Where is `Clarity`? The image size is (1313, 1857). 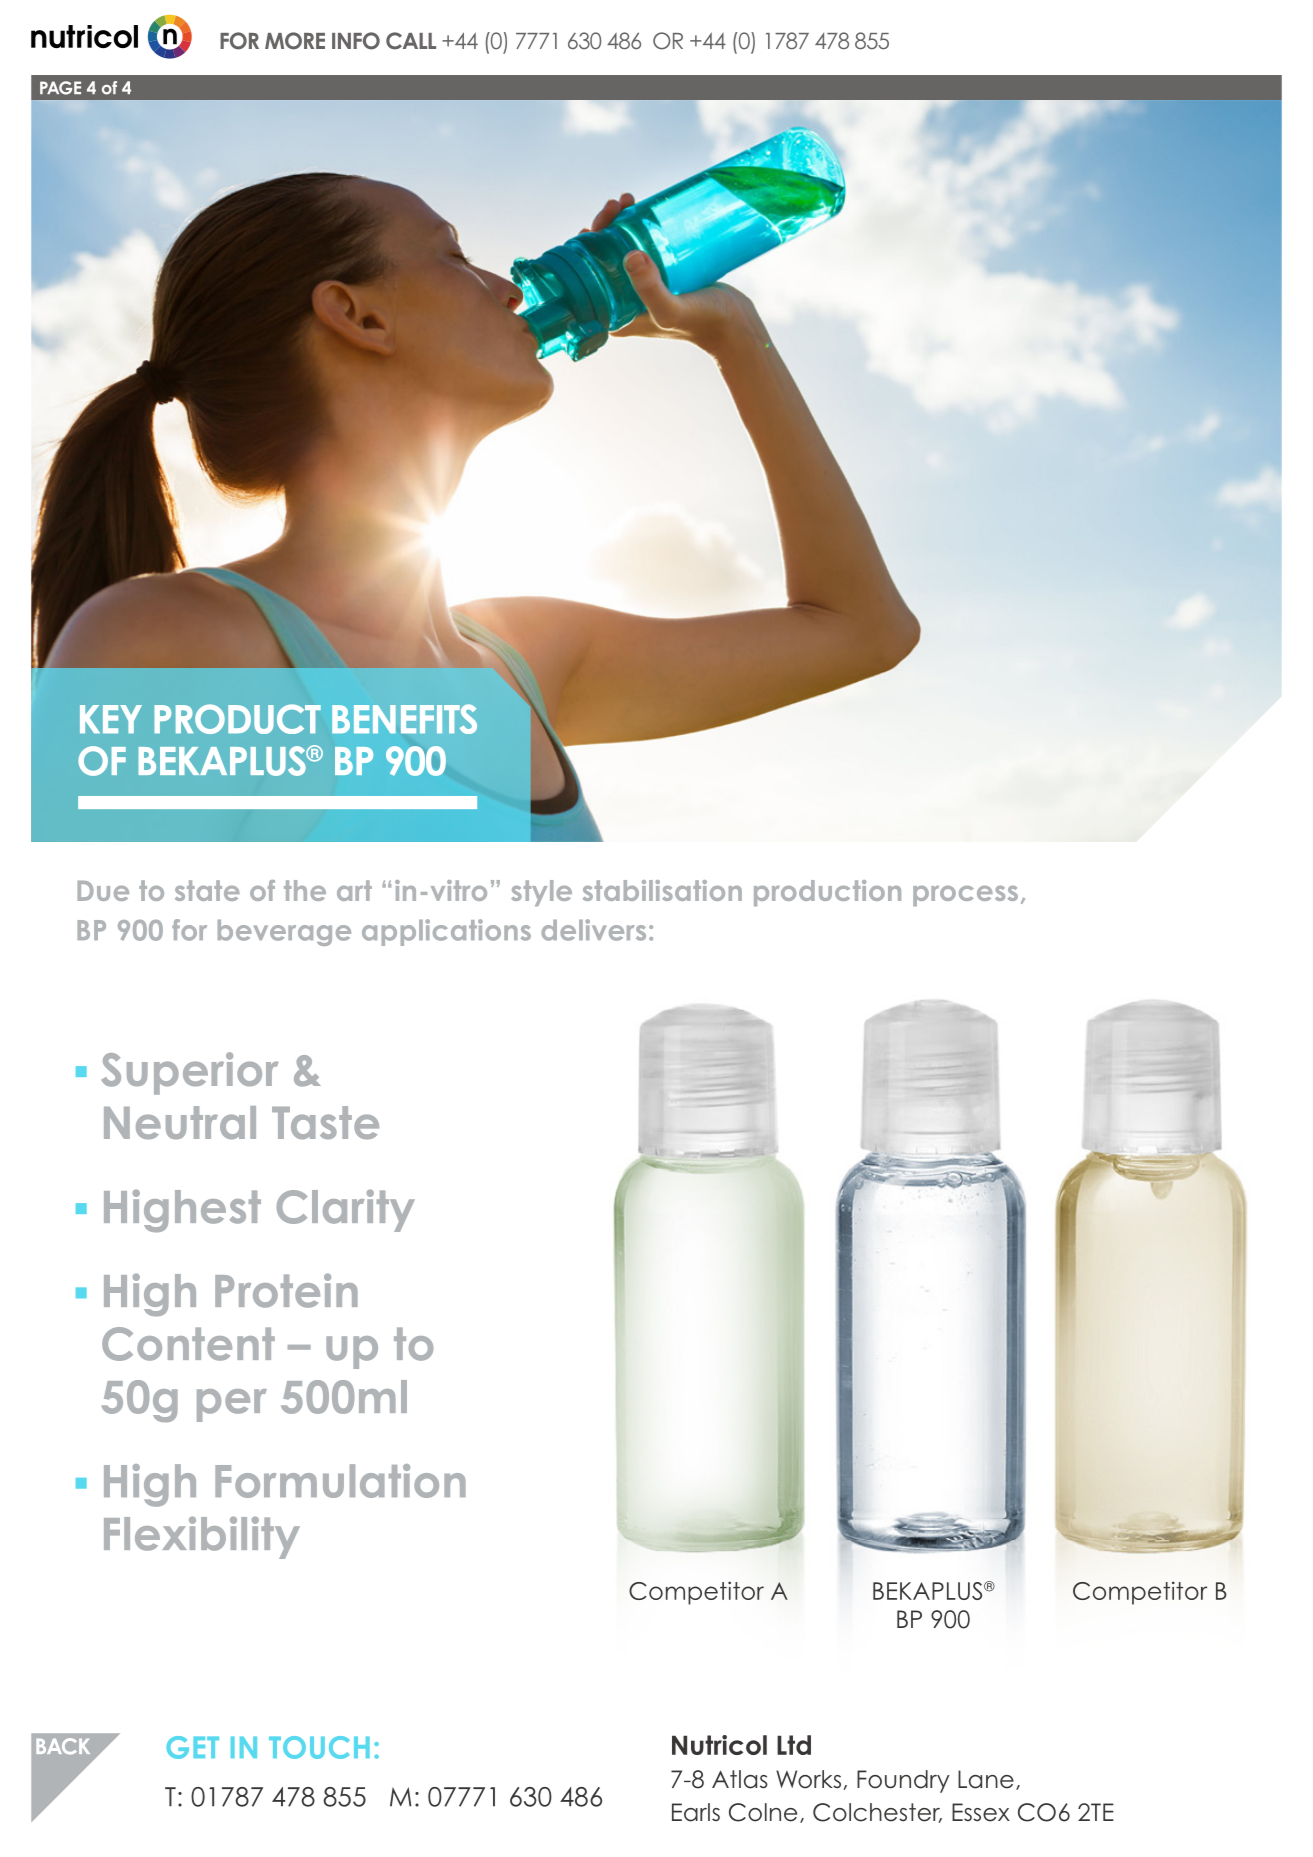
Clarity is located at coordinates (346, 1210).
